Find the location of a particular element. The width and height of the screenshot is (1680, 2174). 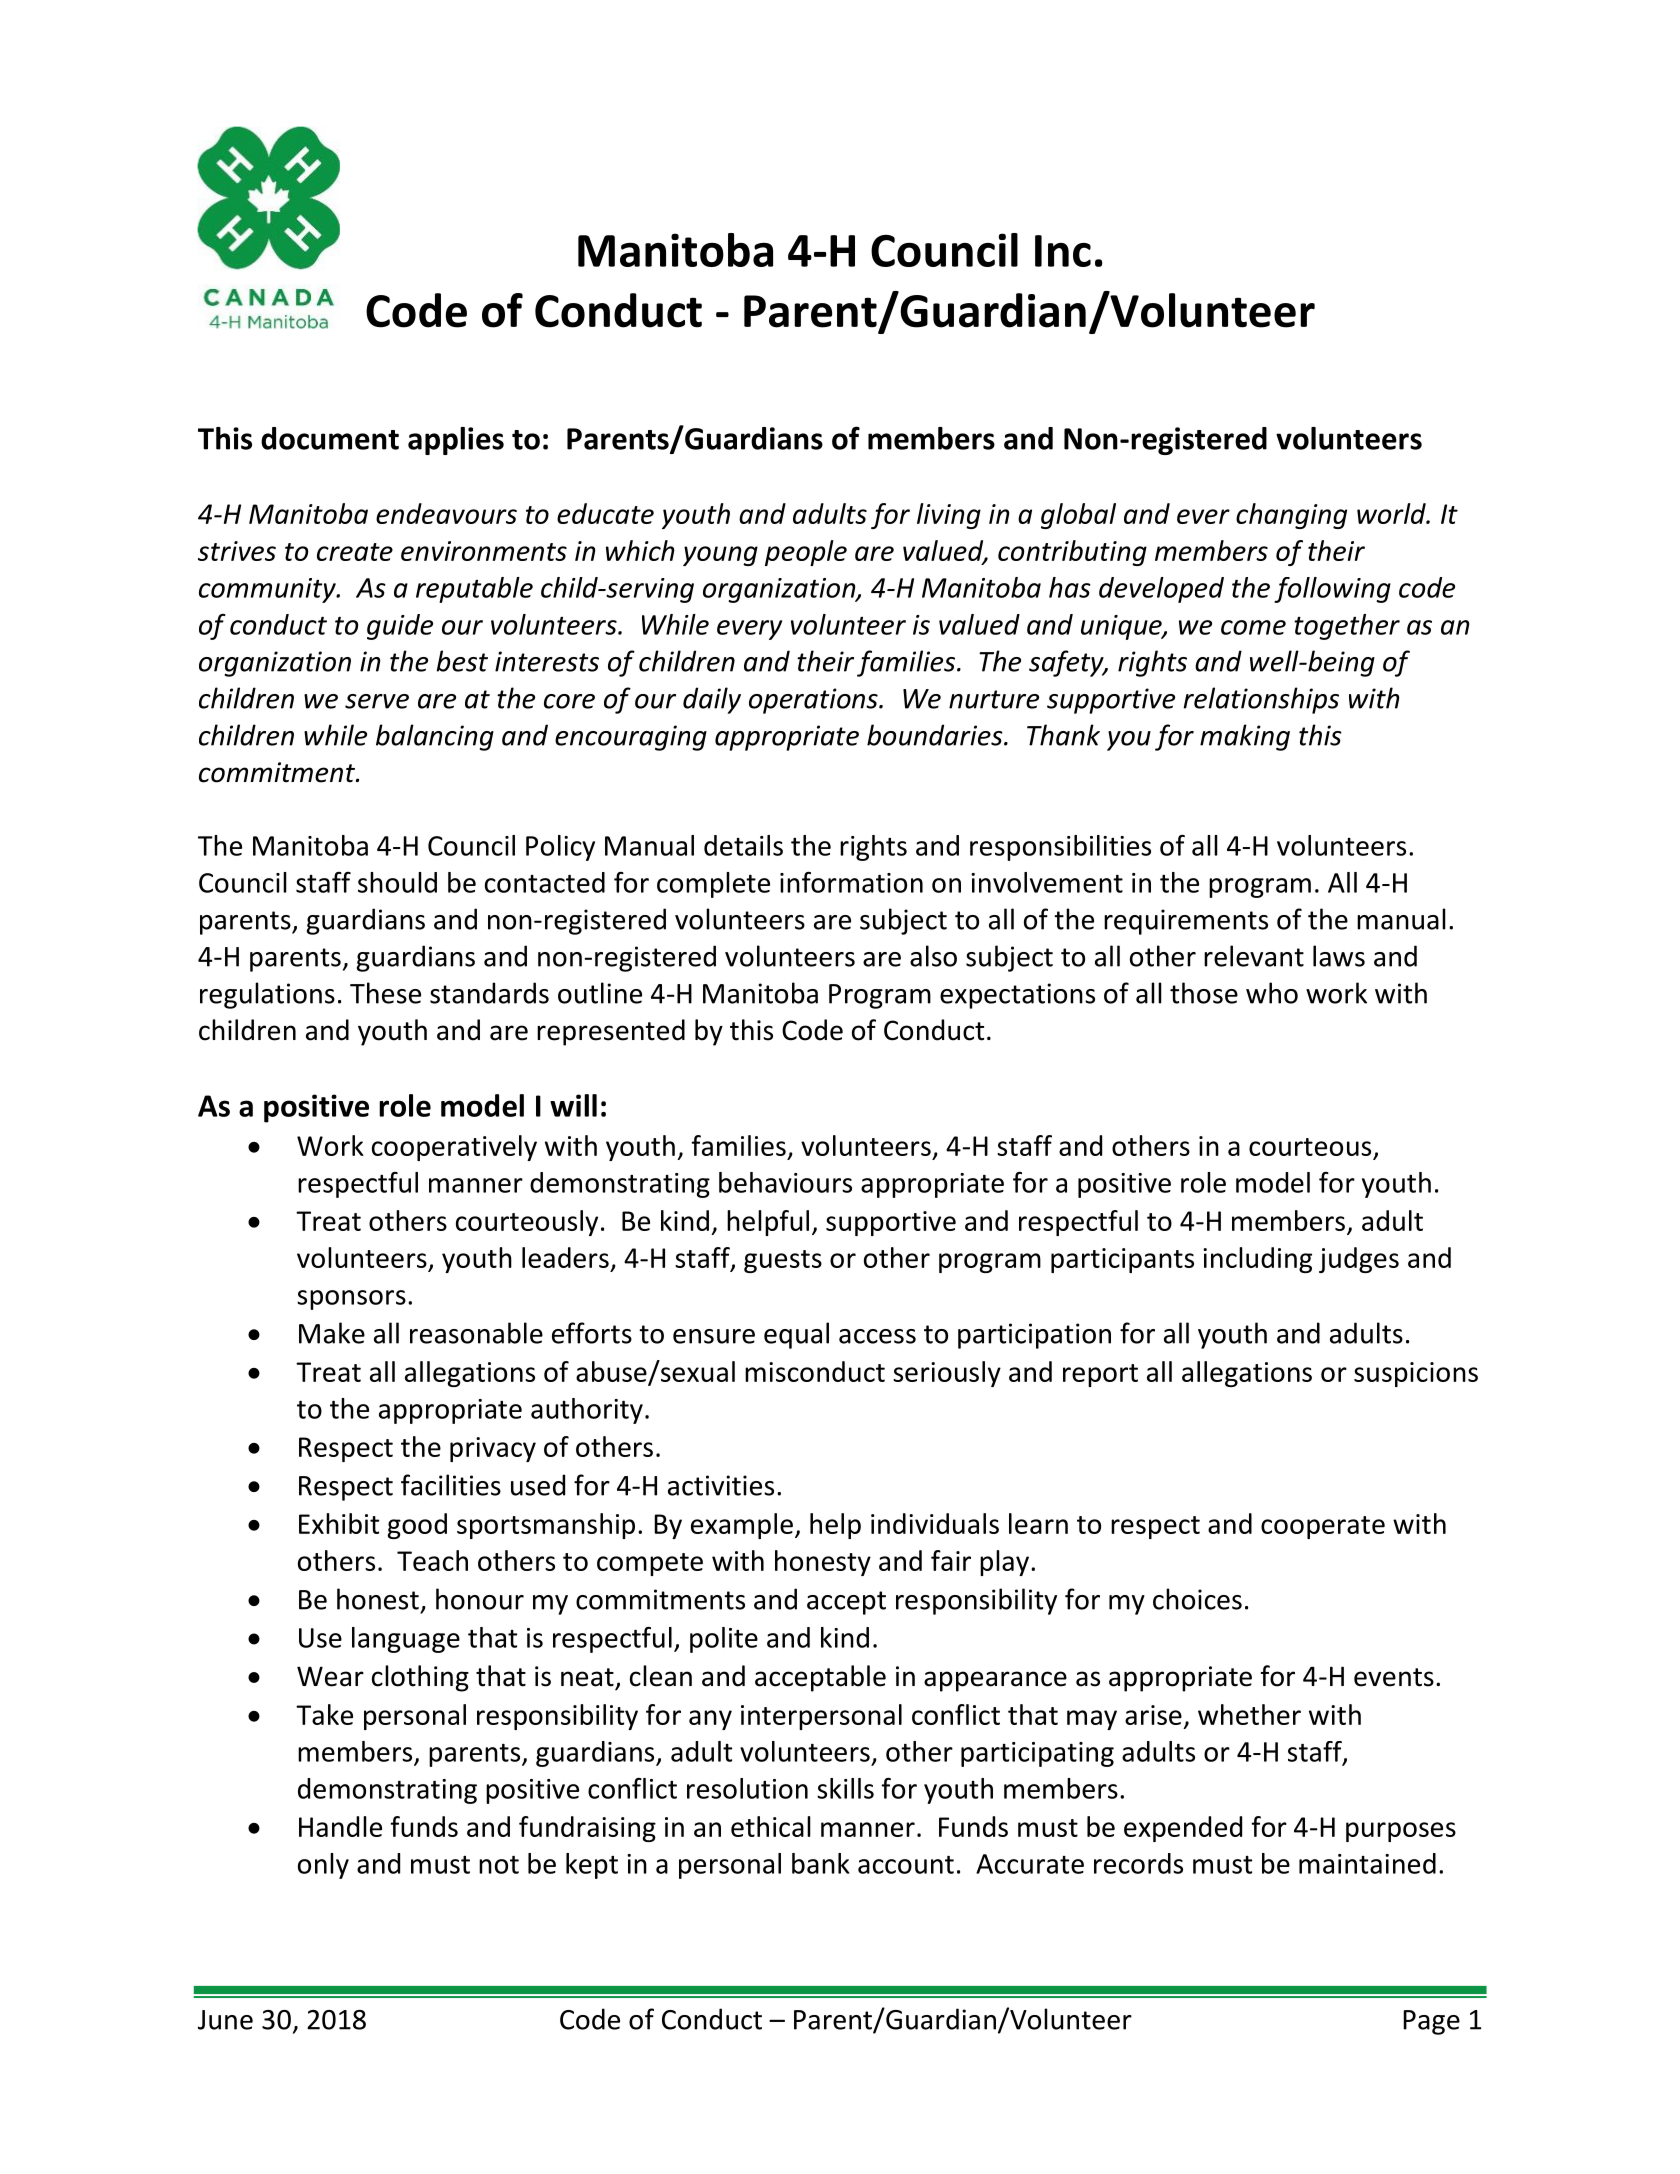

These is located at coordinates (385, 993).
